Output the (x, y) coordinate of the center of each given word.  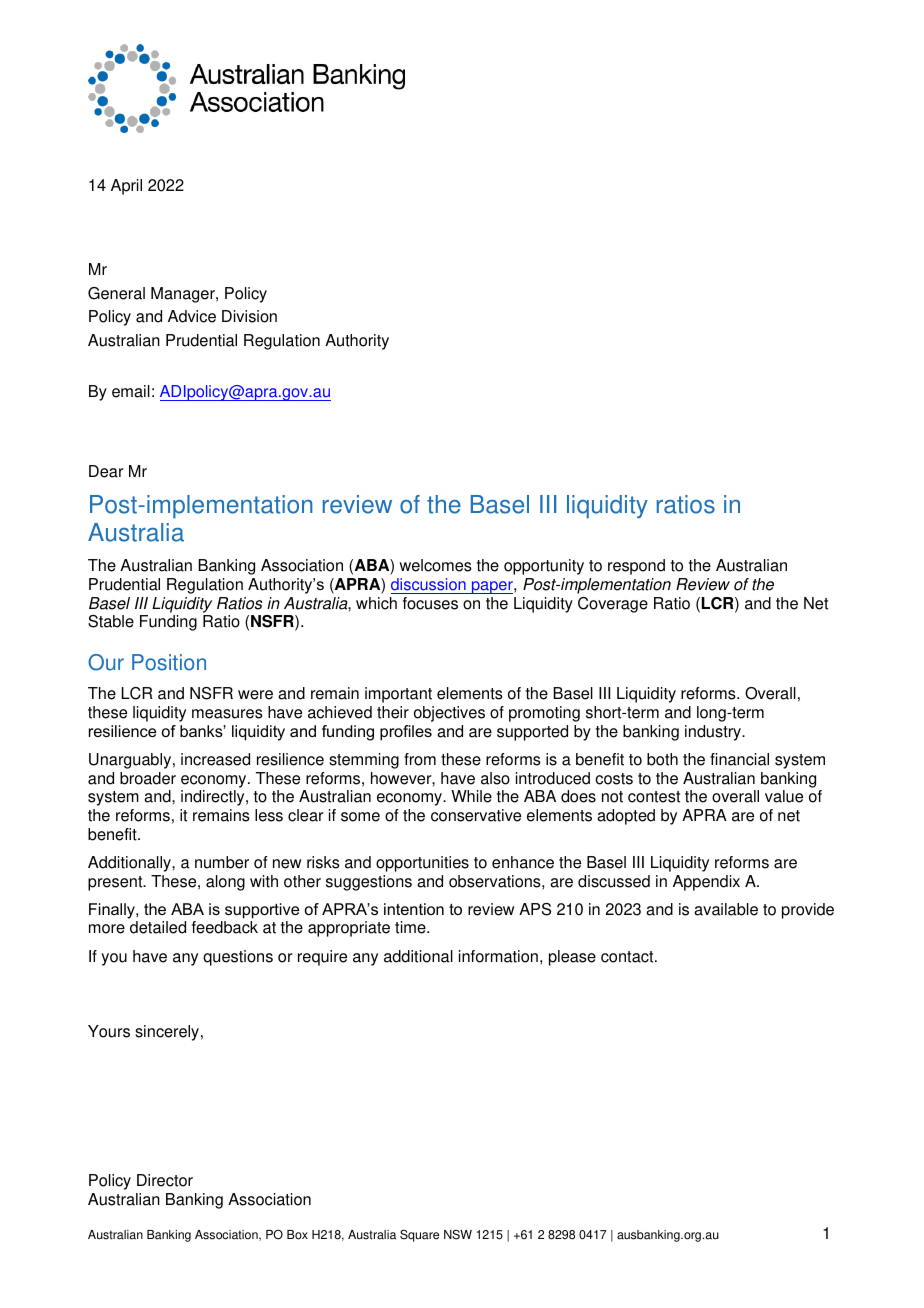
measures (227, 714)
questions (238, 958)
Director (165, 1180)
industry (714, 733)
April (126, 187)
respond (636, 567)
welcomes (435, 565)
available (726, 909)
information (498, 956)
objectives (449, 714)
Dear (106, 471)
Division (249, 316)
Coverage (613, 605)
